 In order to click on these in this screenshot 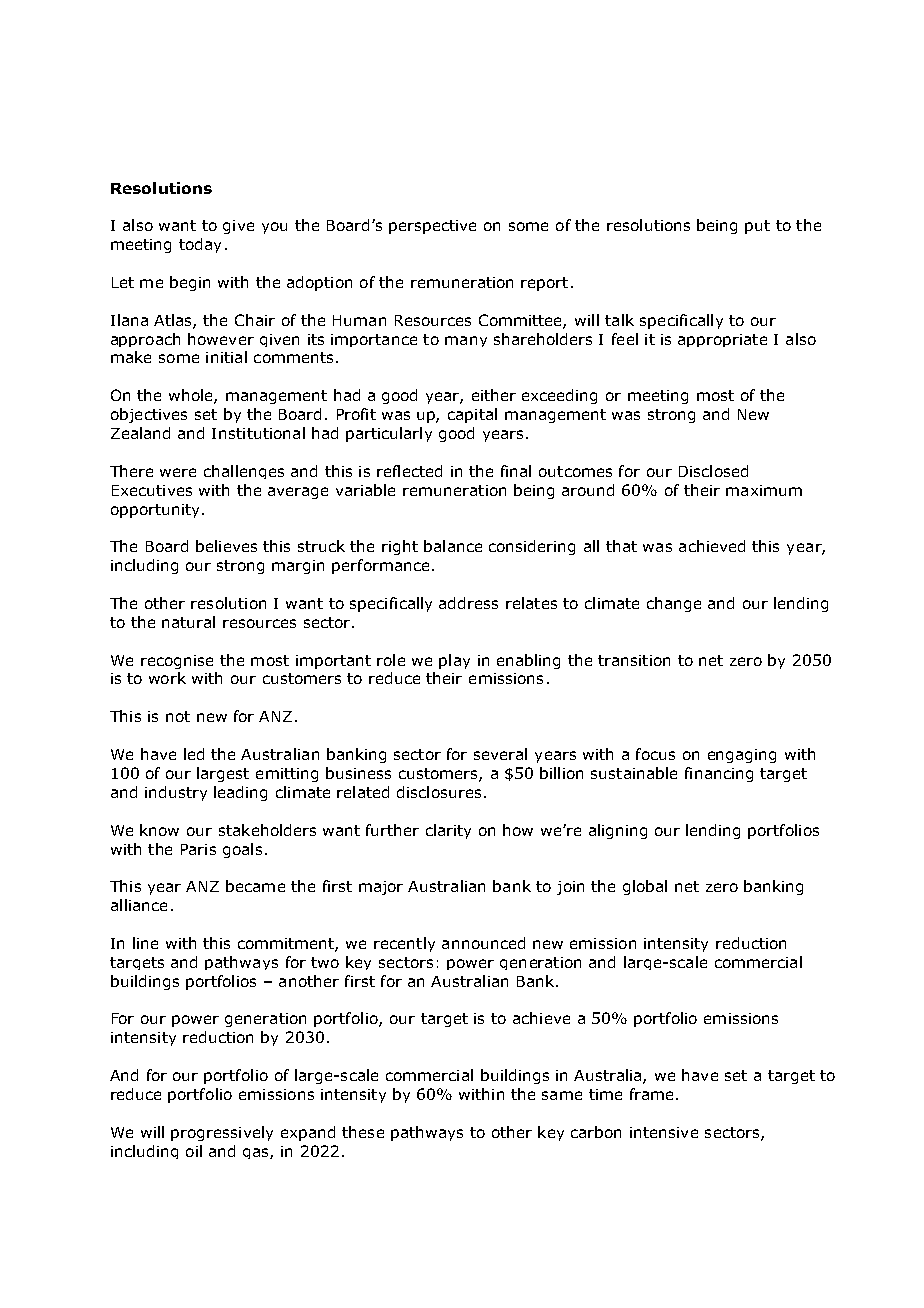, I will do `click(363, 1132)`.
